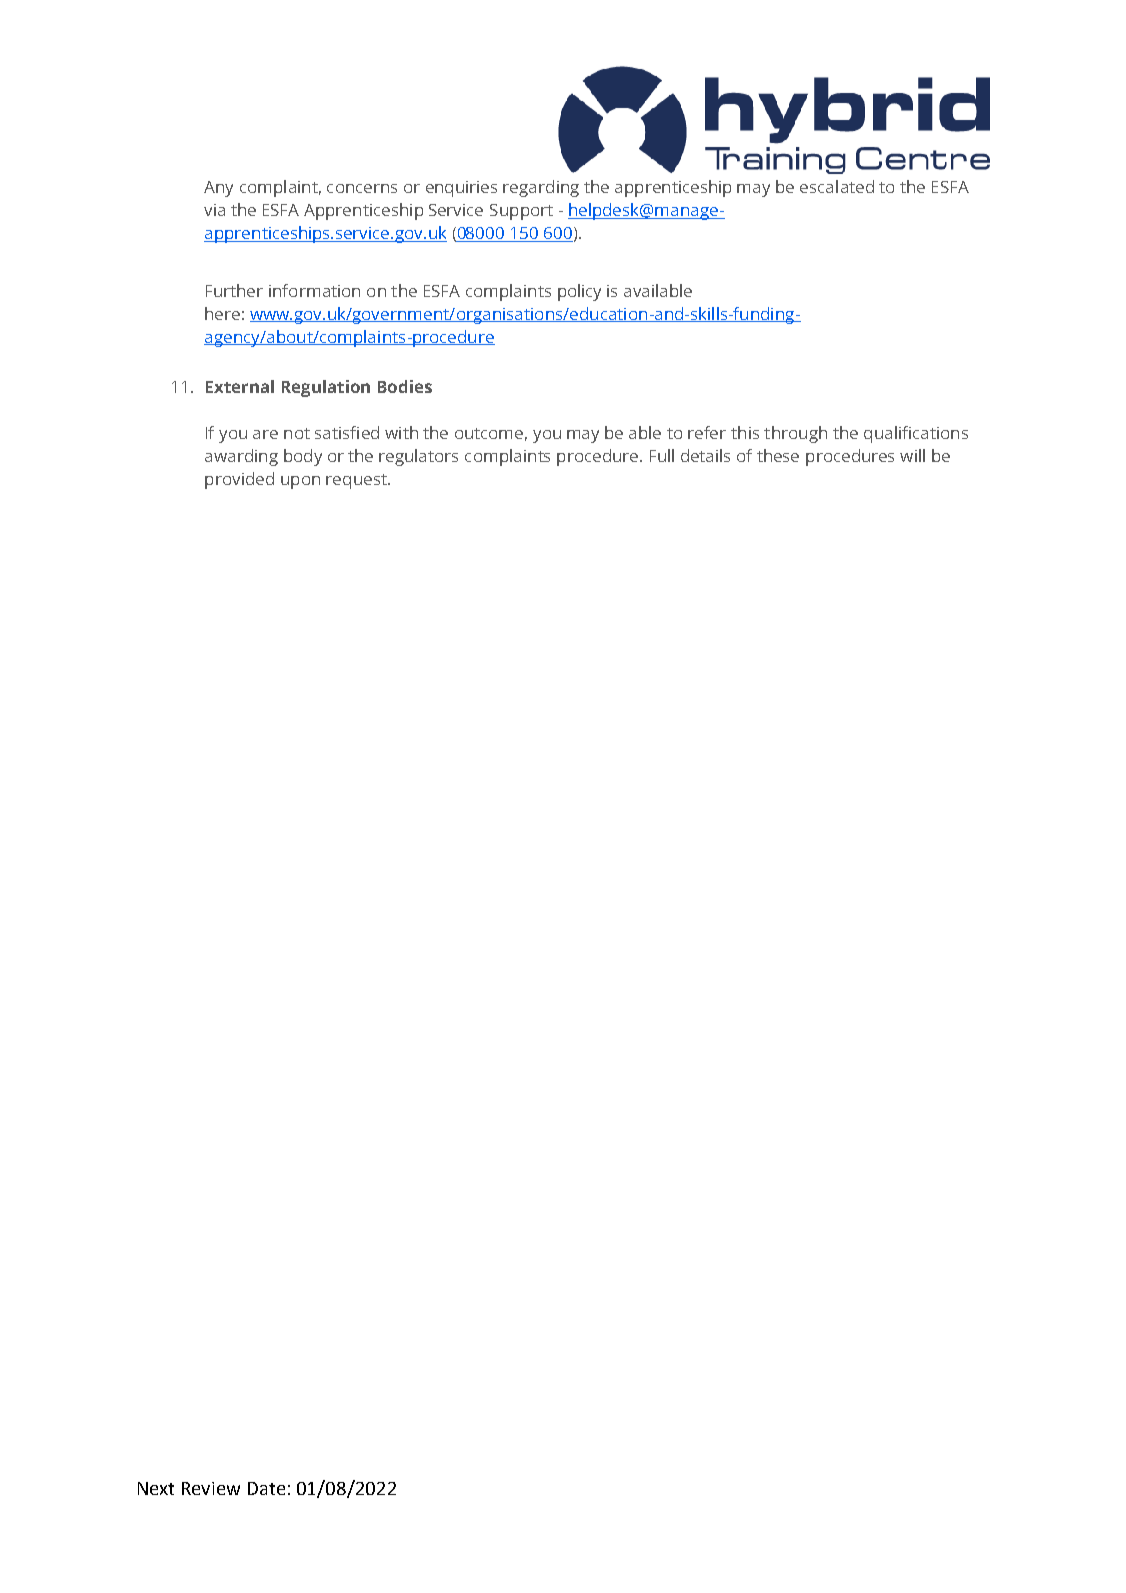  Describe the element at coordinates (211, 1488) in the screenshot. I see `Review` at that location.
